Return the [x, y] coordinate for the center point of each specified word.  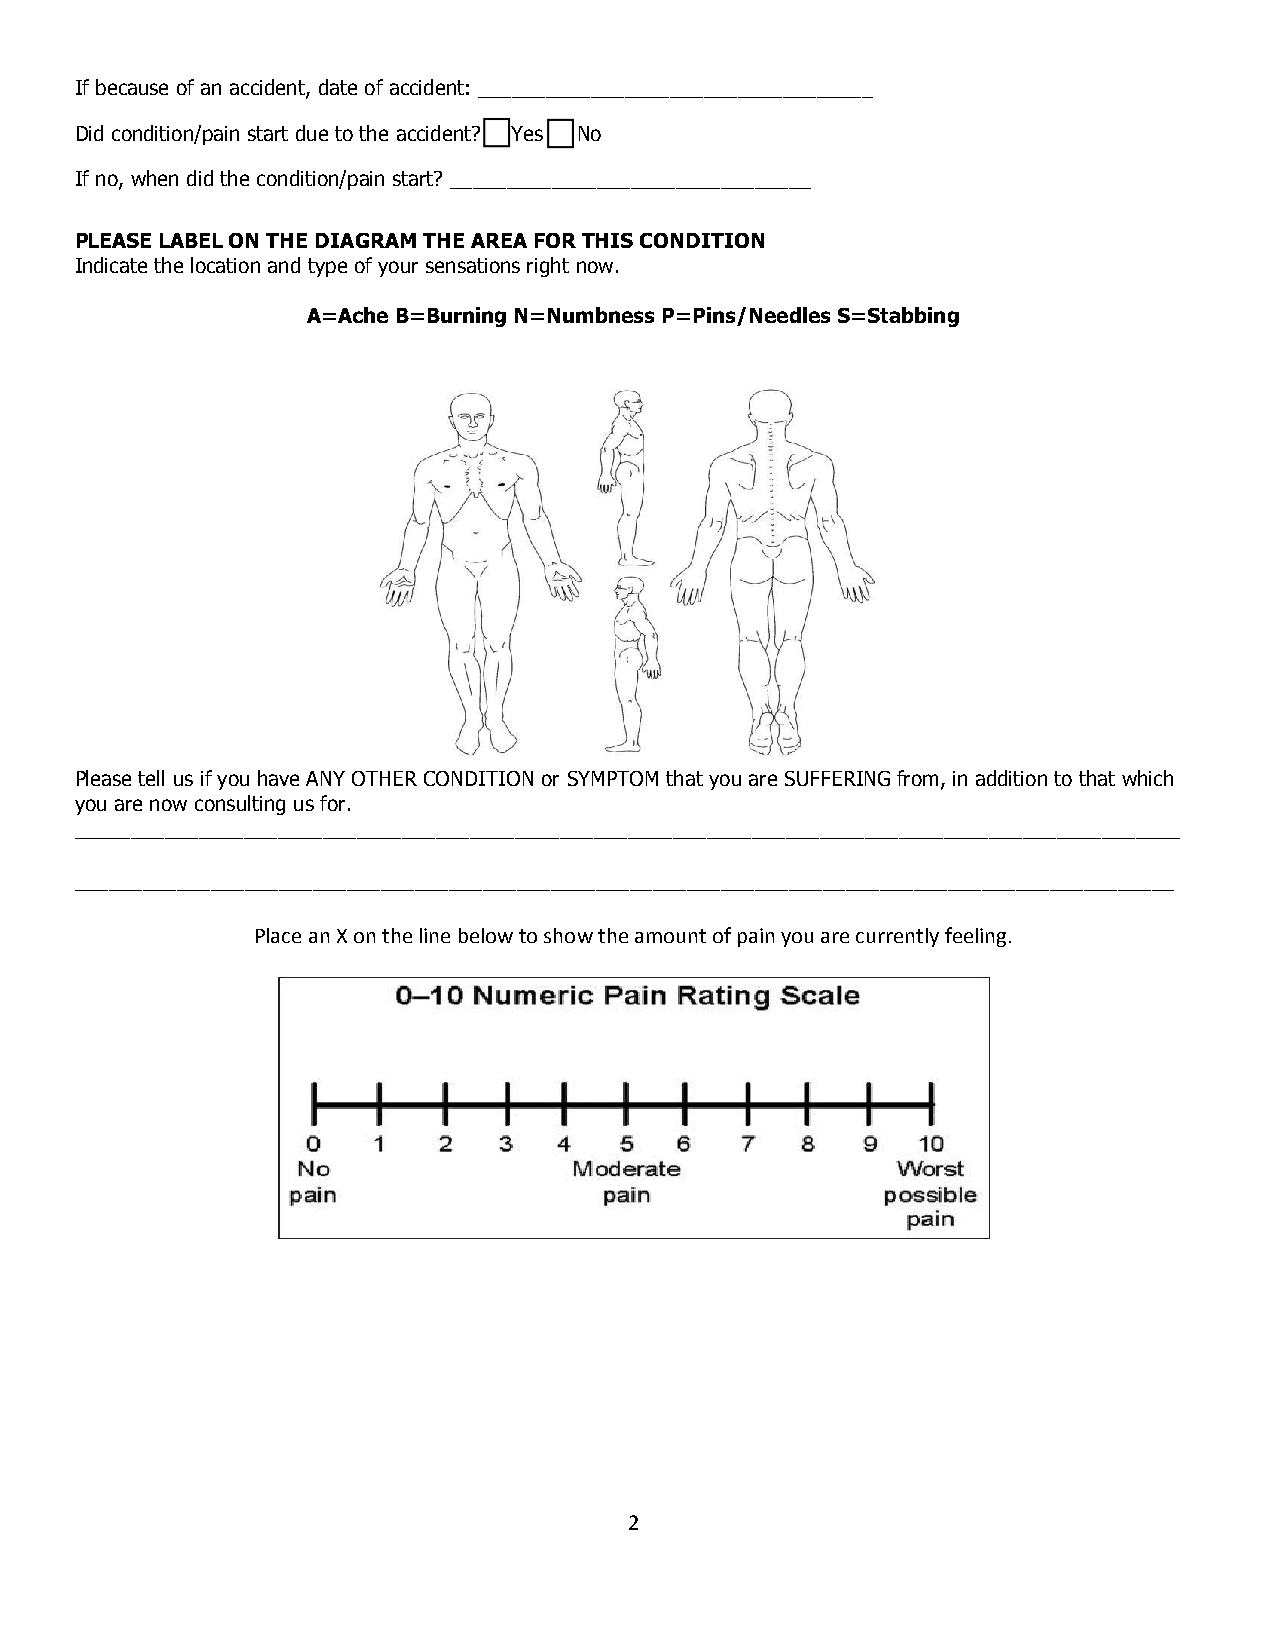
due [312, 133]
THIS [607, 240]
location [225, 265]
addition [1011, 778]
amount [670, 936]
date [338, 87]
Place [278, 935]
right [548, 267]
